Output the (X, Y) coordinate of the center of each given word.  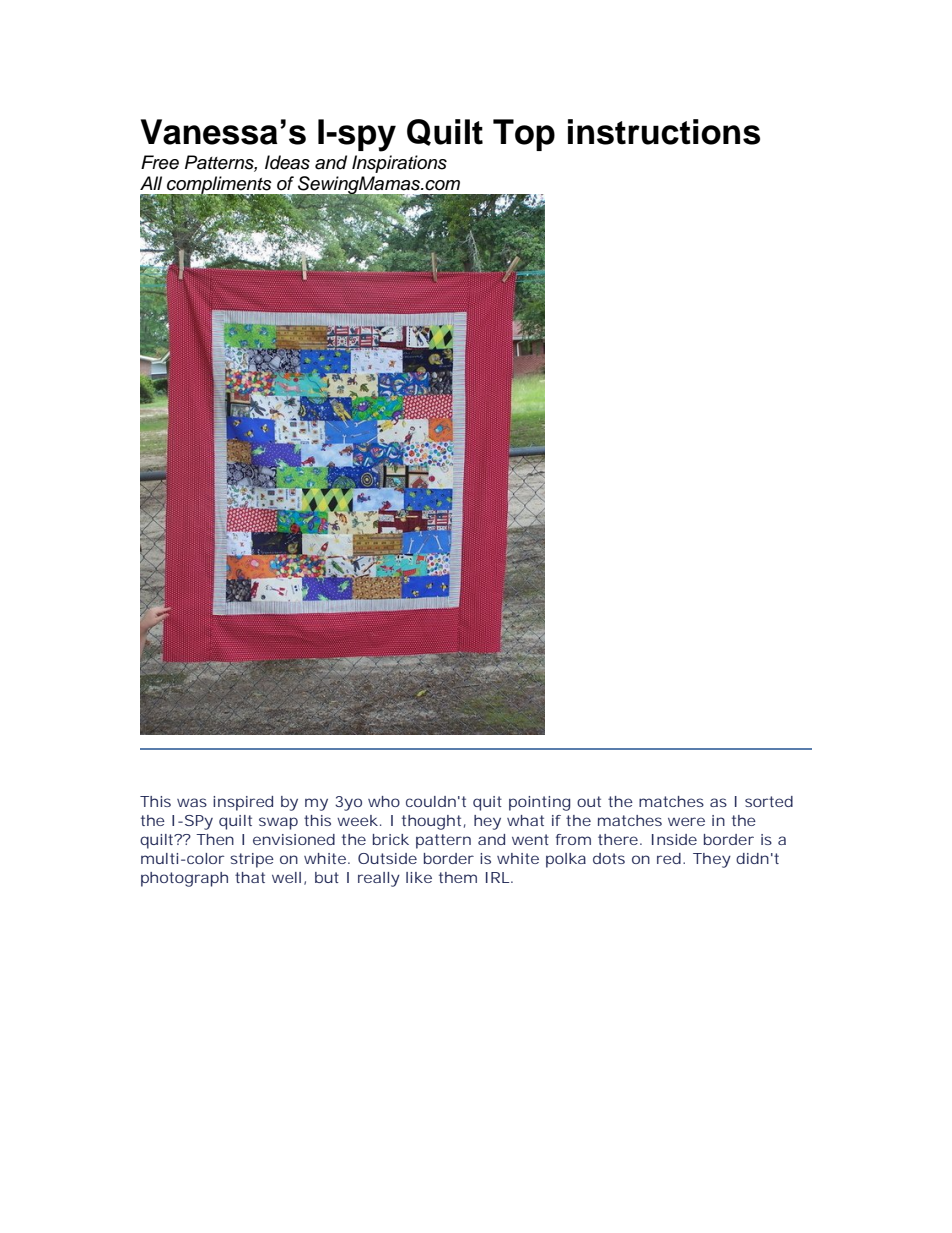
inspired (243, 803)
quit (487, 803)
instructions (664, 132)
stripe (252, 860)
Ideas (287, 162)
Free (160, 162)
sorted (769, 801)
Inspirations (399, 164)
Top (524, 135)
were (686, 821)
